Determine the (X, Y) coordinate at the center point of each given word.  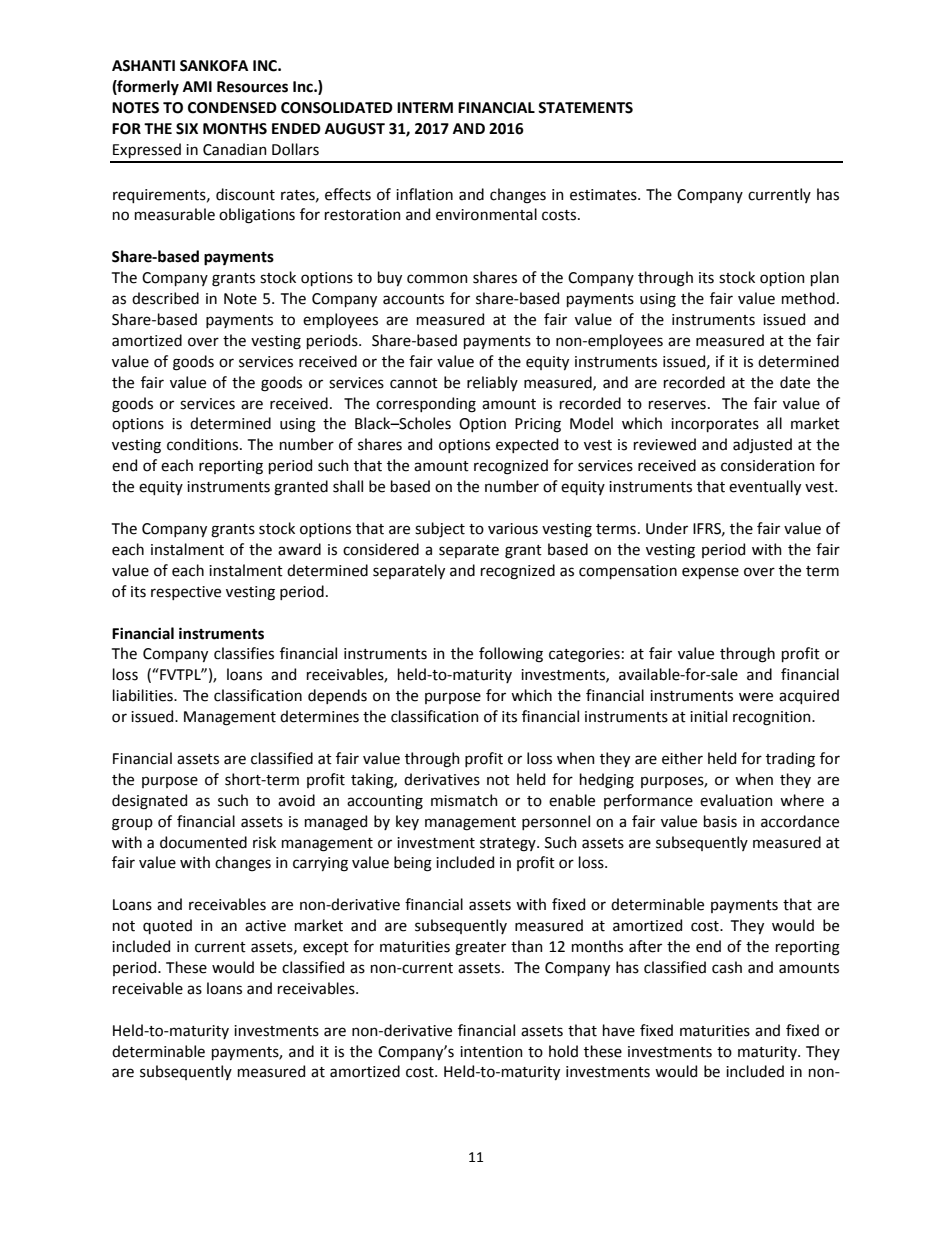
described (165, 298)
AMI (197, 86)
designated (149, 802)
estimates (604, 195)
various (513, 529)
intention (491, 1052)
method (808, 298)
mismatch (464, 800)
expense (710, 573)
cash (727, 967)
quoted (167, 926)
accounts (413, 299)
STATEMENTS (585, 108)
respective (186, 593)
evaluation (736, 800)
